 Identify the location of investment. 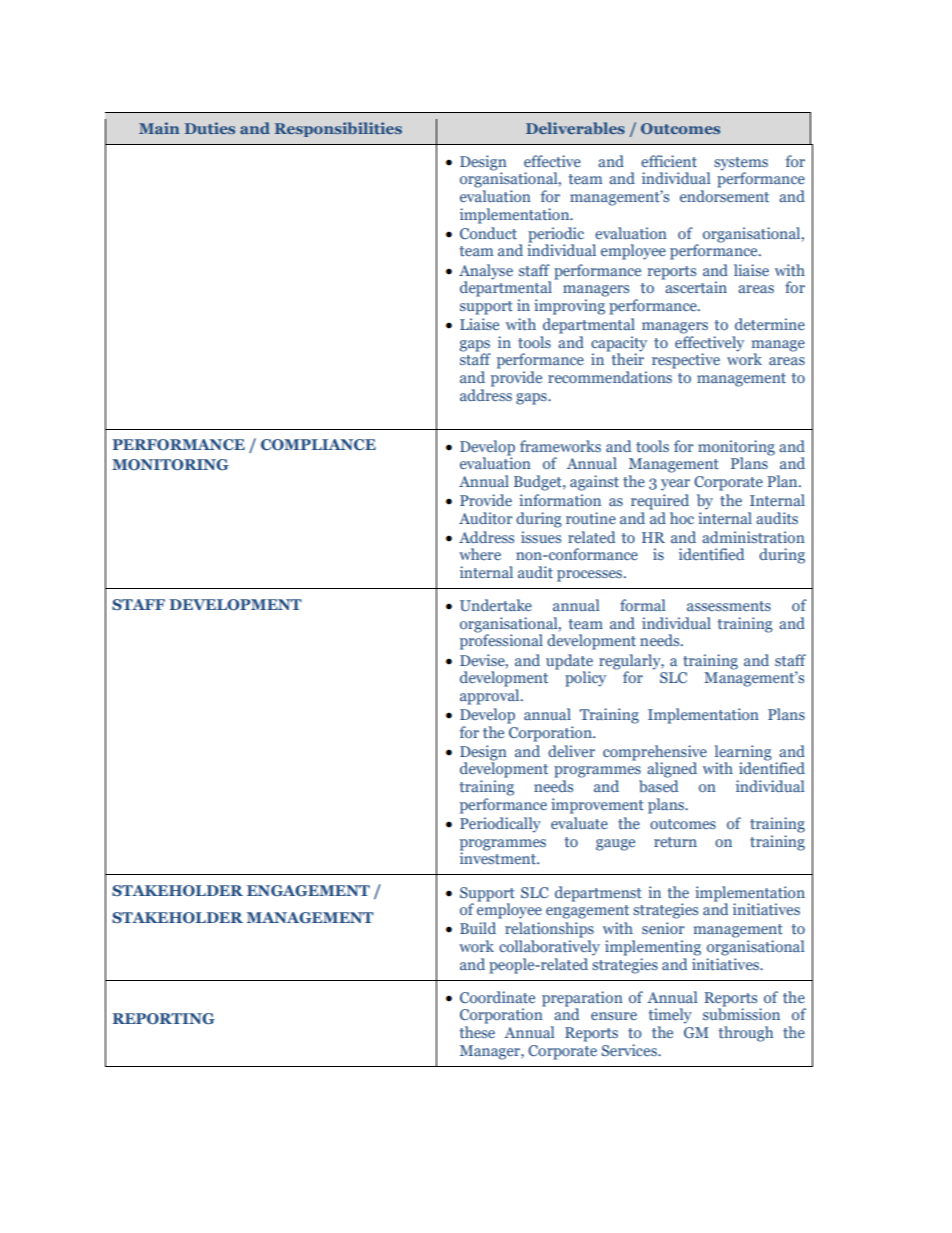
(499, 857).
